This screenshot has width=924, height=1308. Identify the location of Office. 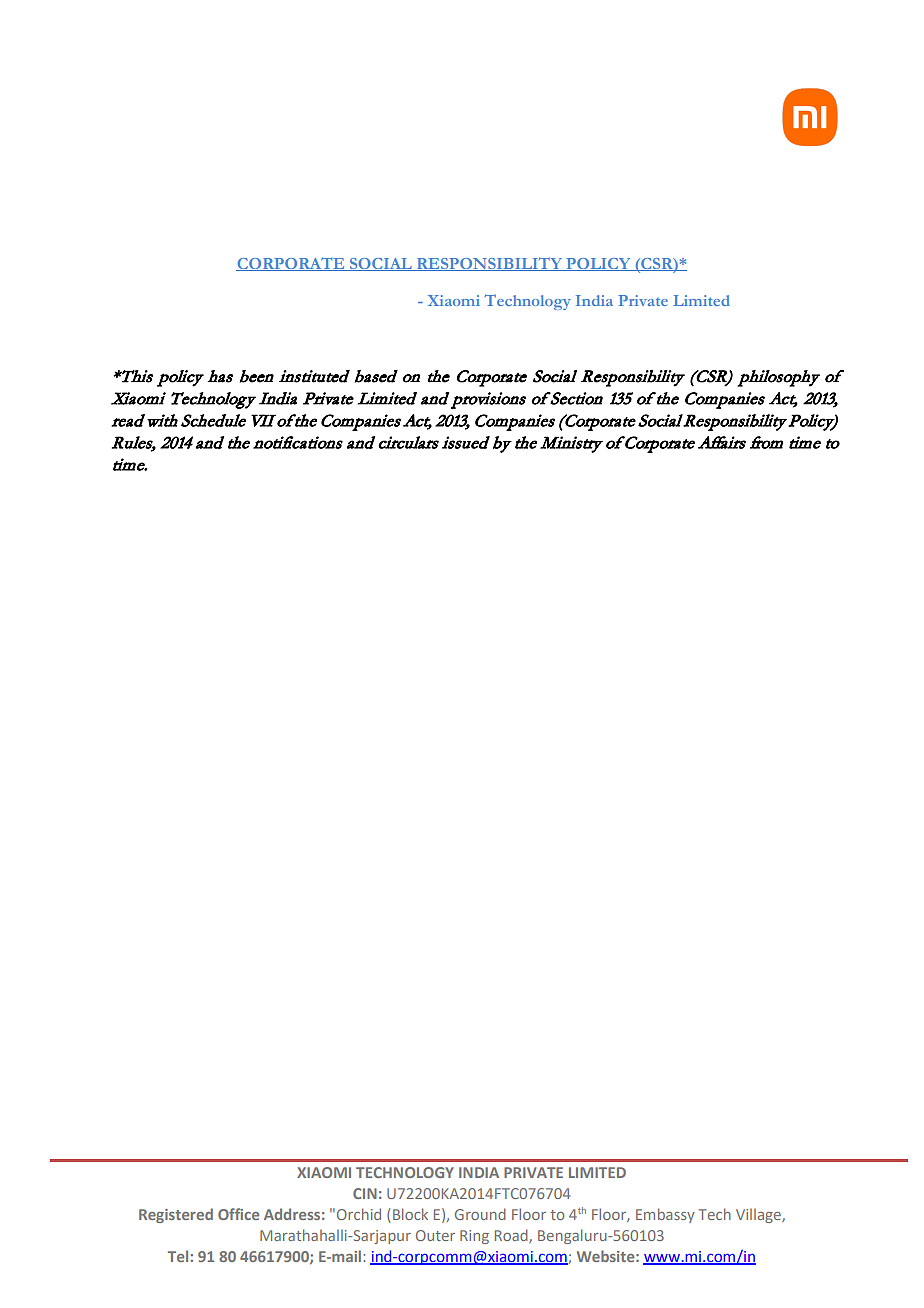
(238, 1214).
